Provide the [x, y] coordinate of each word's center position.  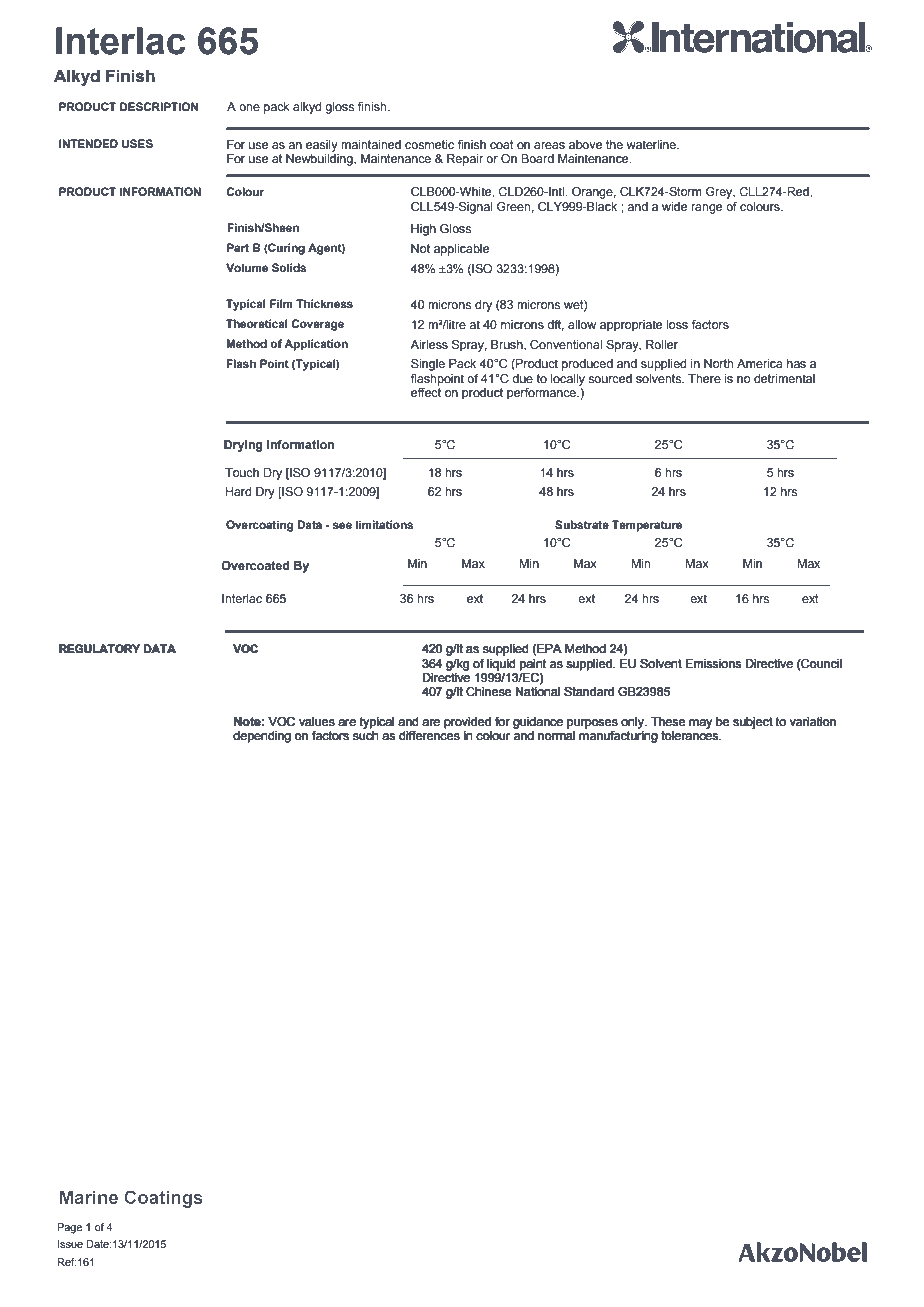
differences [429, 735]
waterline [652, 144]
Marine [89, 1197]
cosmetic [429, 144]
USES [137, 144]
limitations [384, 524]
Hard [238, 491]
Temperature [647, 526]
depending [262, 737]
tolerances [691, 735]
